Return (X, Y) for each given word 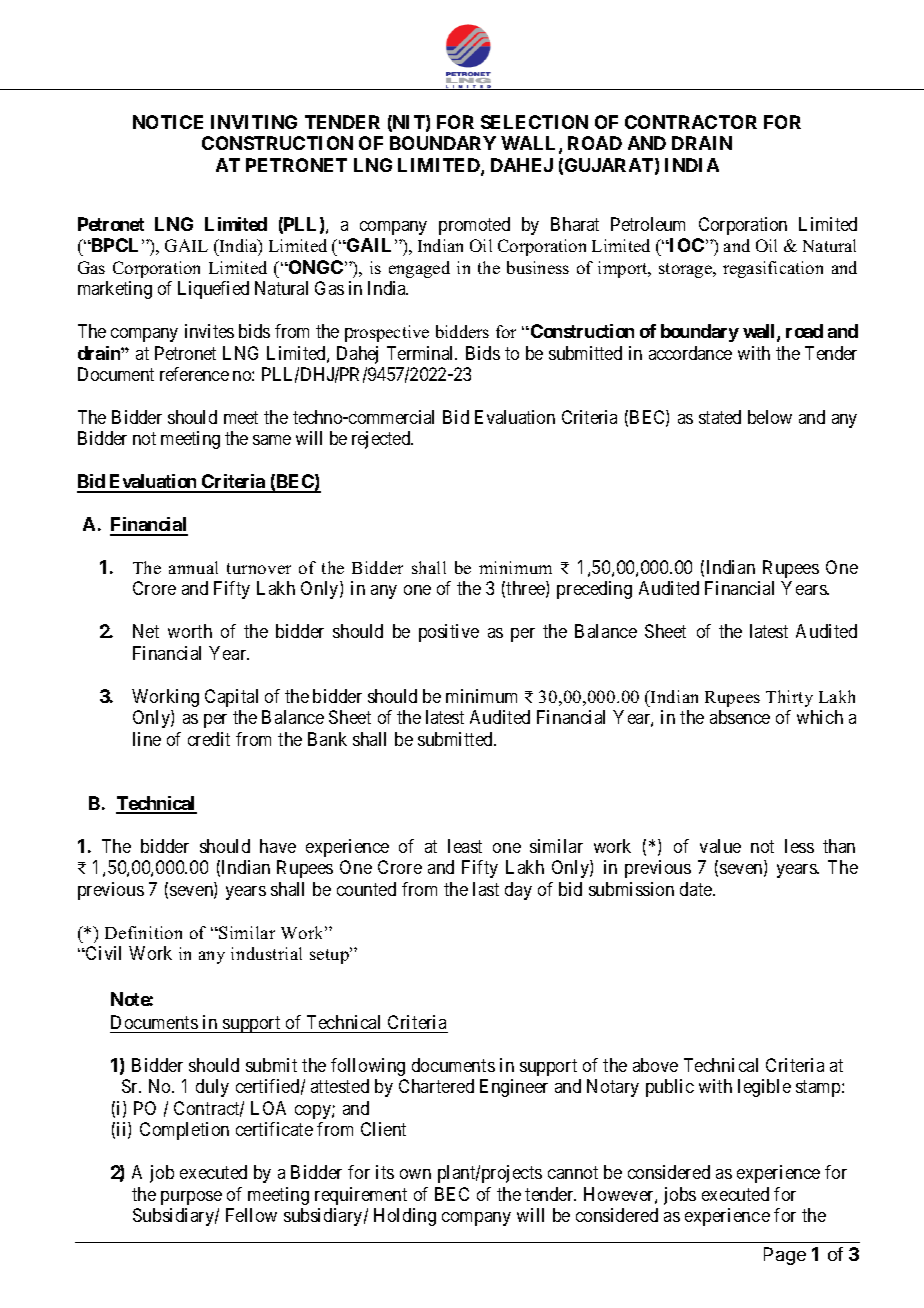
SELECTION (534, 122)
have (278, 846)
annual (193, 567)
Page (785, 1256)
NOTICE (168, 122)
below (770, 417)
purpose (191, 1198)
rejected (382, 440)
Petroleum (648, 224)
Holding (405, 1217)
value (720, 846)
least (465, 846)
